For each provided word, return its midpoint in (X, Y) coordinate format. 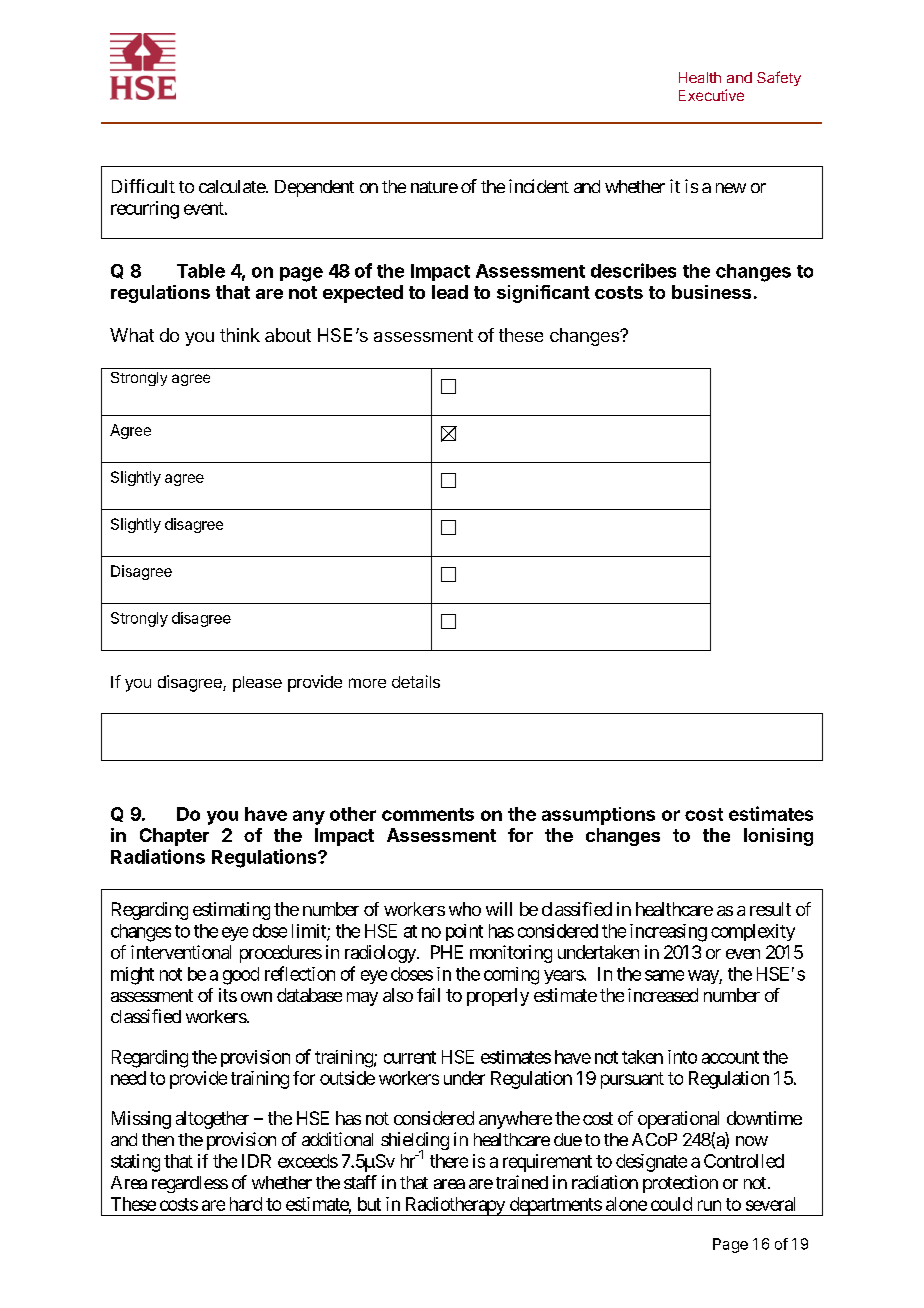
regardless (190, 1184)
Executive (711, 95)
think (240, 335)
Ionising (778, 837)
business (711, 292)
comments (428, 814)
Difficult (143, 186)
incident (539, 186)
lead (450, 292)
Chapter (174, 837)
